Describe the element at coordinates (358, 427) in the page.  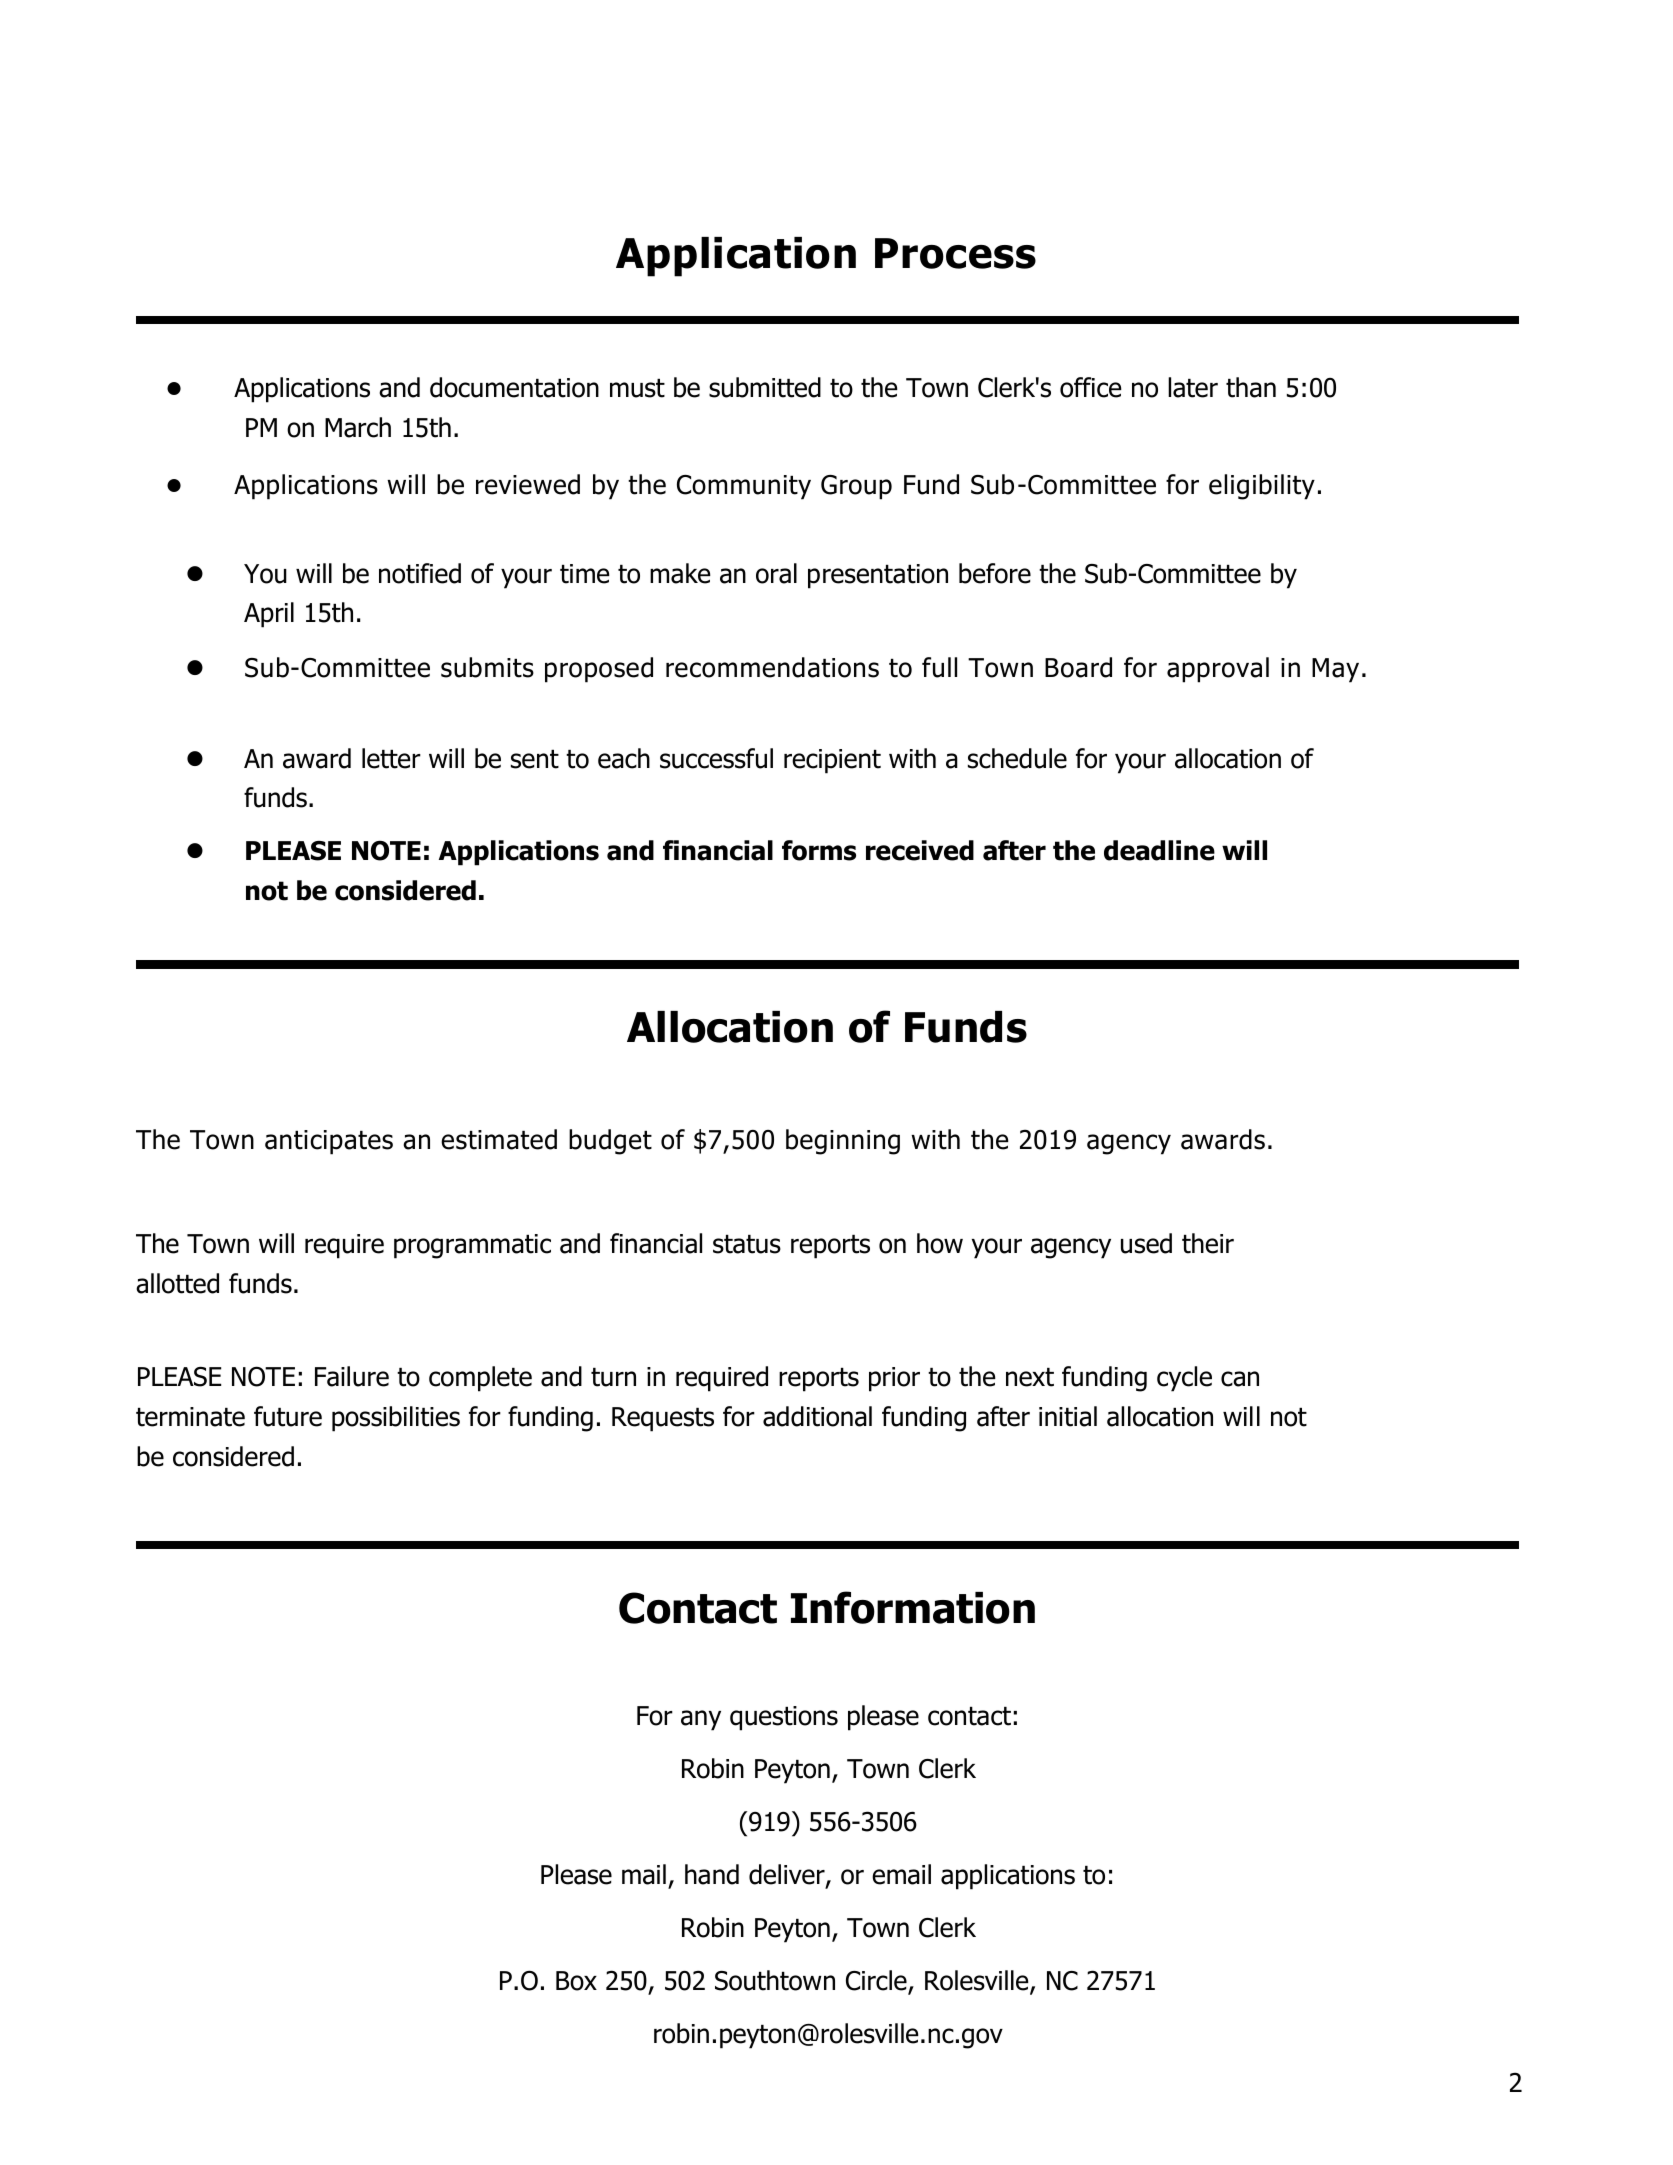
I see `March` at that location.
